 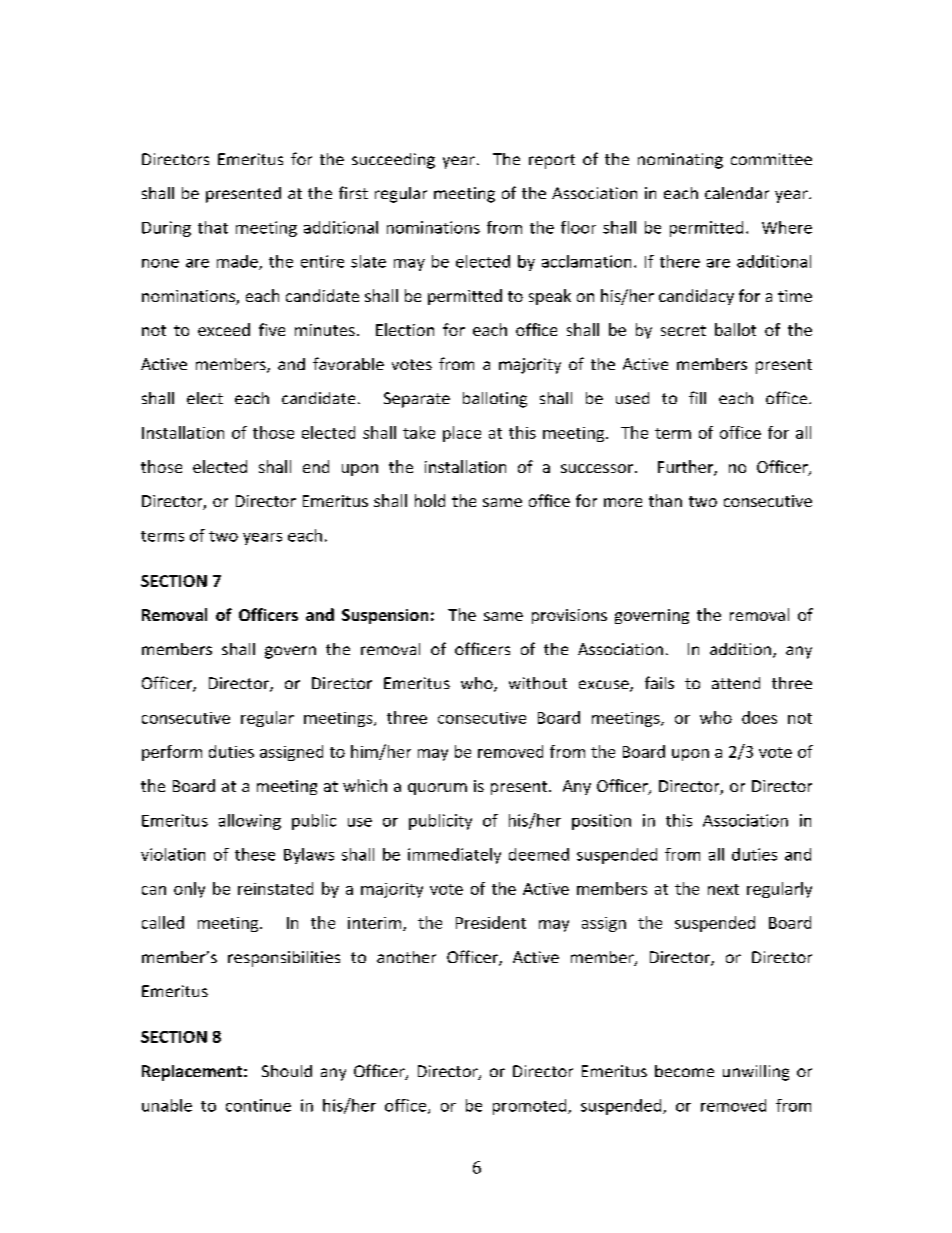 I want to click on nominating, so click(x=680, y=161).
